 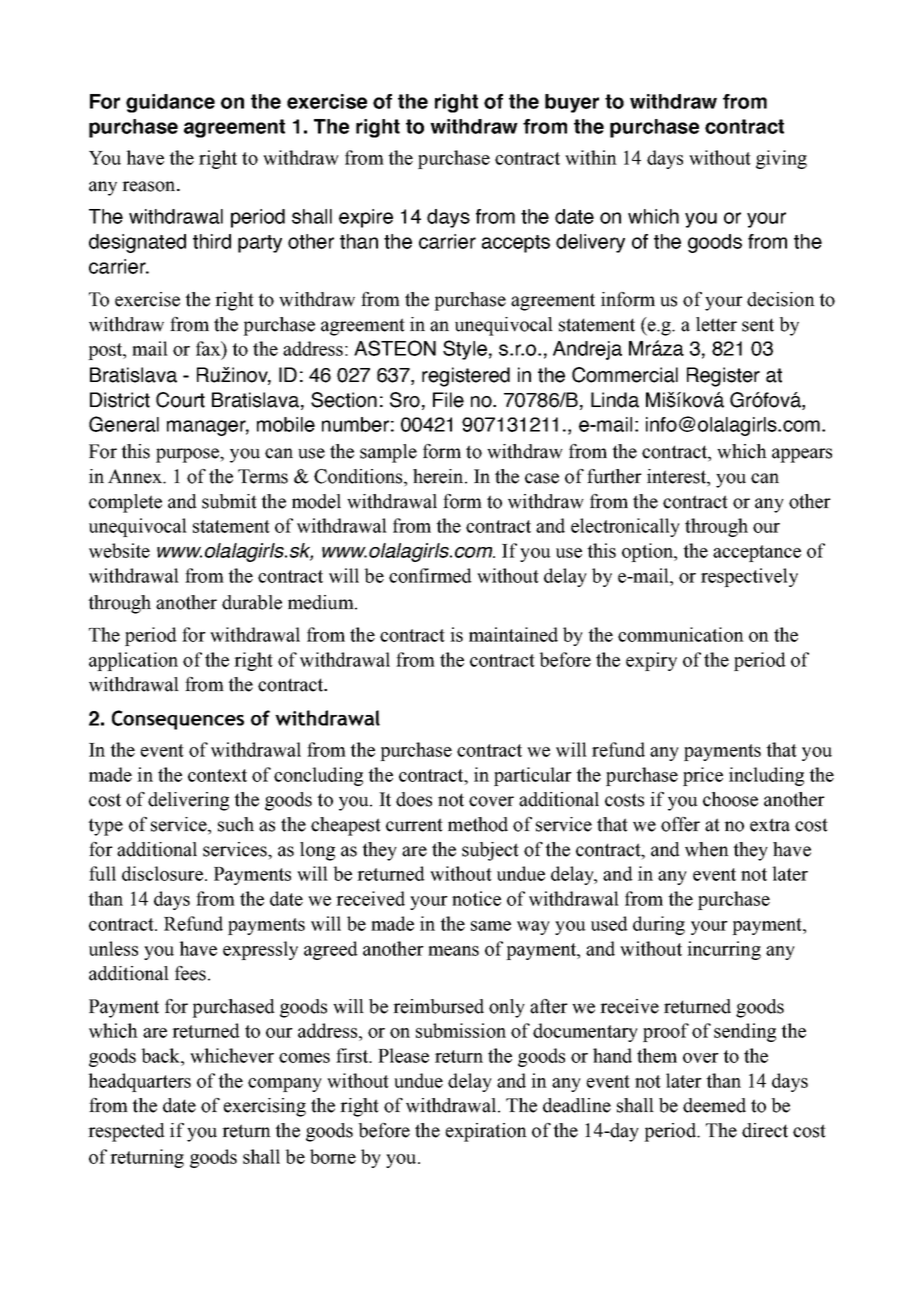 I want to click on buyer, so click(x=572, y=103).
